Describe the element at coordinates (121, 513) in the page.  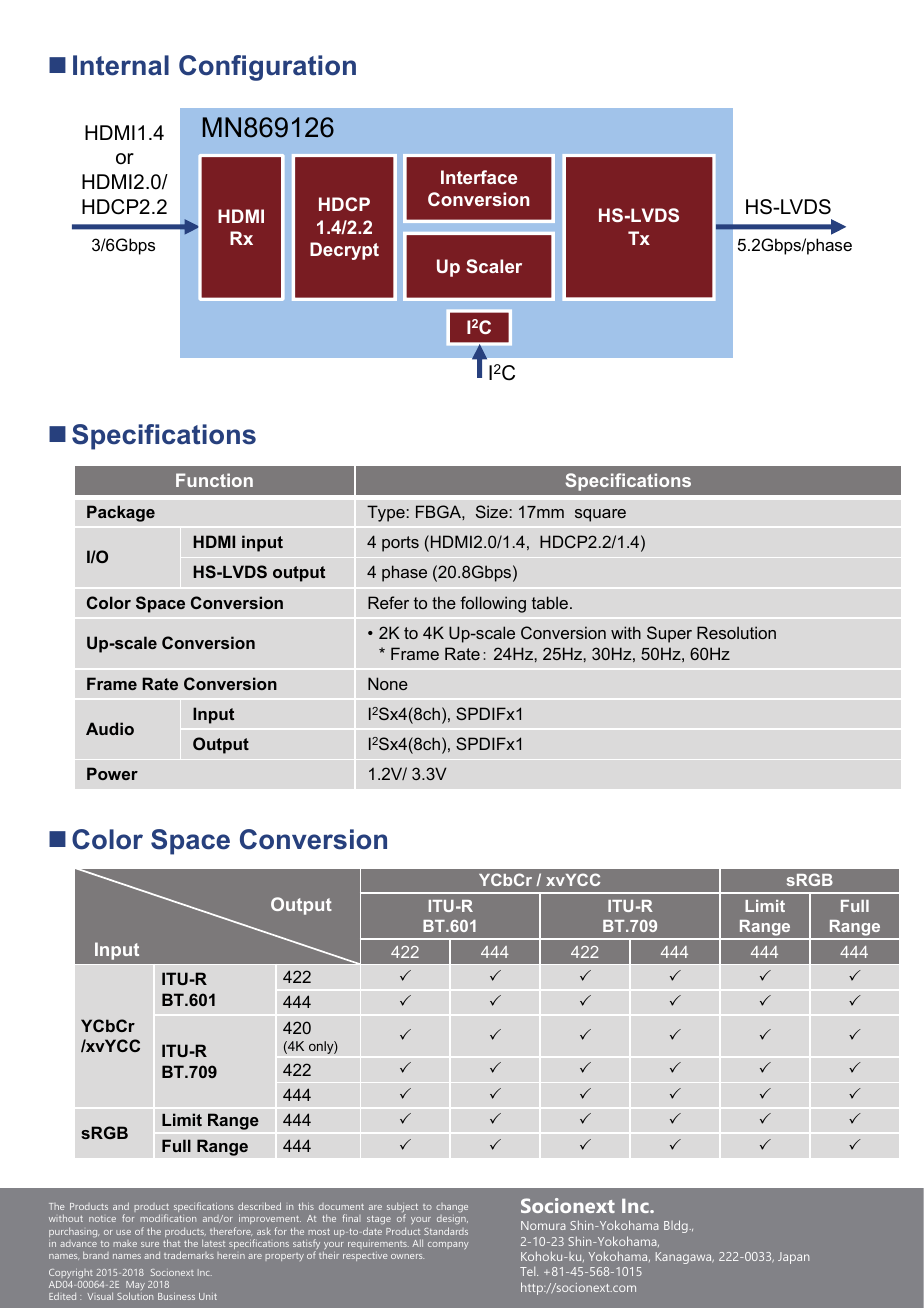
I see `Package` at that location.
